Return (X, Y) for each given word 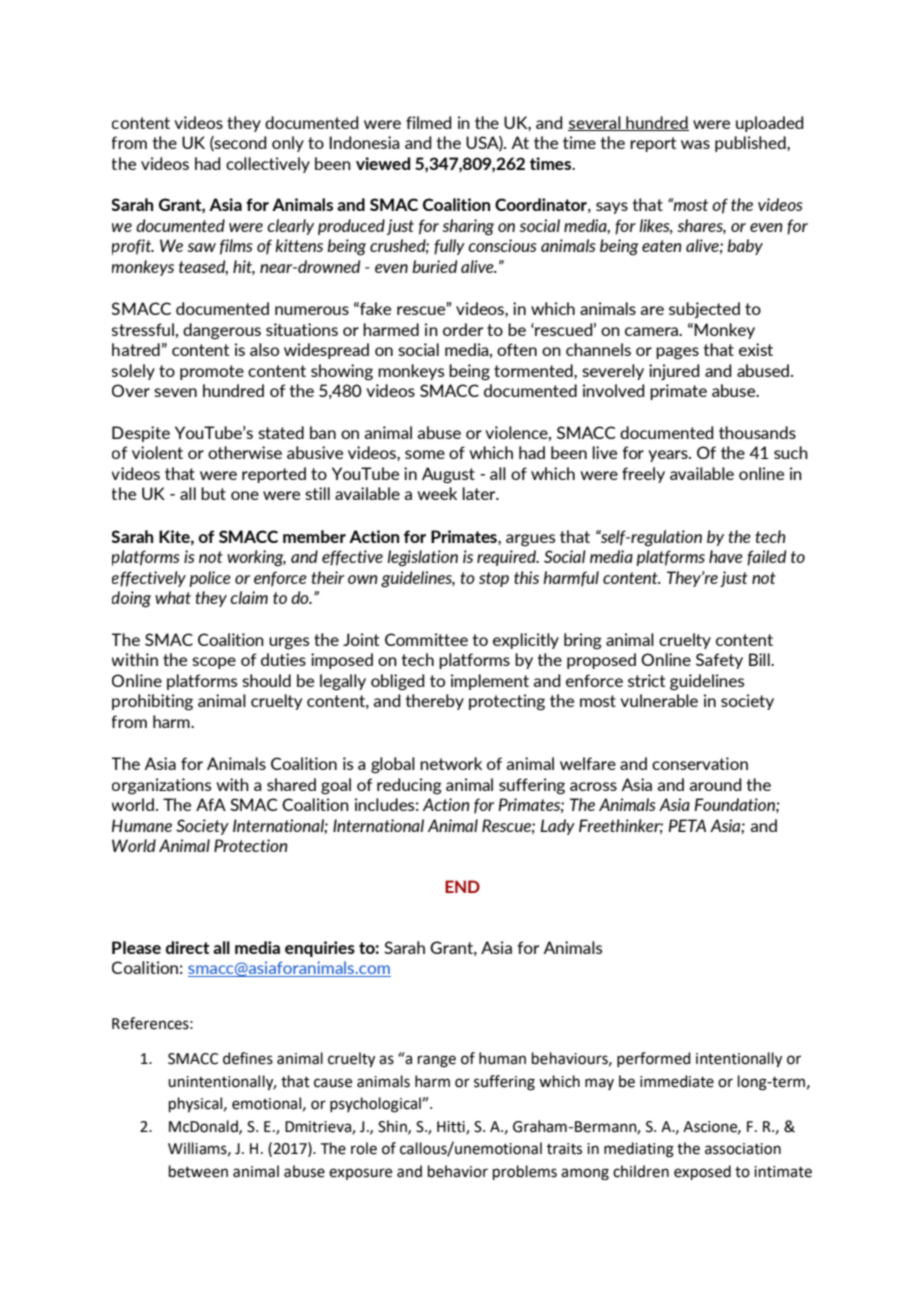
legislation (423, 558)
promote (212, 372)
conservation (700, 763)
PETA (687, 825)
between (198, 1171)
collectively (268, 165)
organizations (161, 786)
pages (677, 353)
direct (187, 947)
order (463, 329)
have (726, 556)
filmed (428, 122)
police (210, 579)
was (695, 144)
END (462, 886)
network (451, 763)
